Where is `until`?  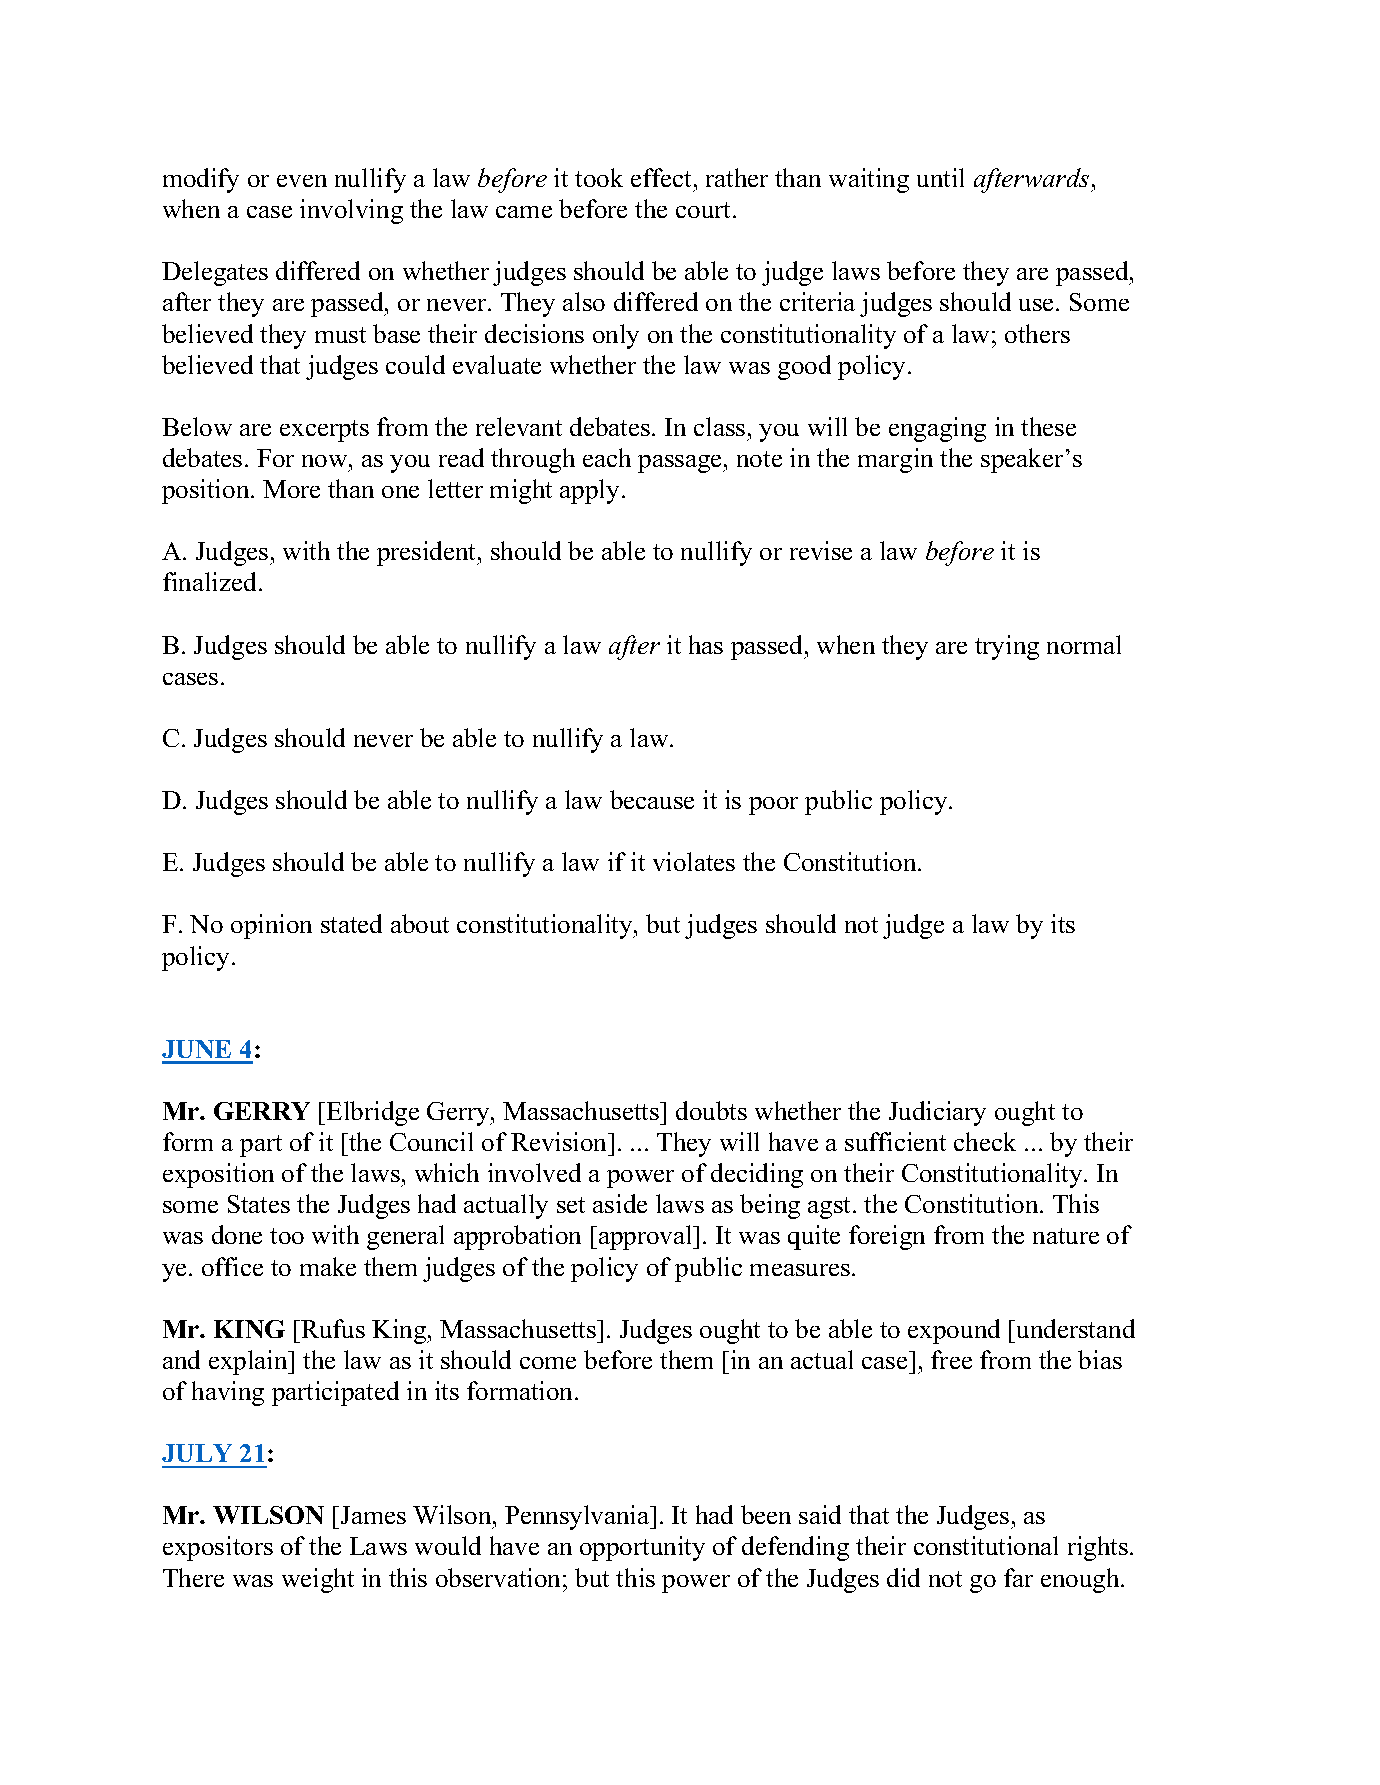
until is located at coordinates (940, 177).
